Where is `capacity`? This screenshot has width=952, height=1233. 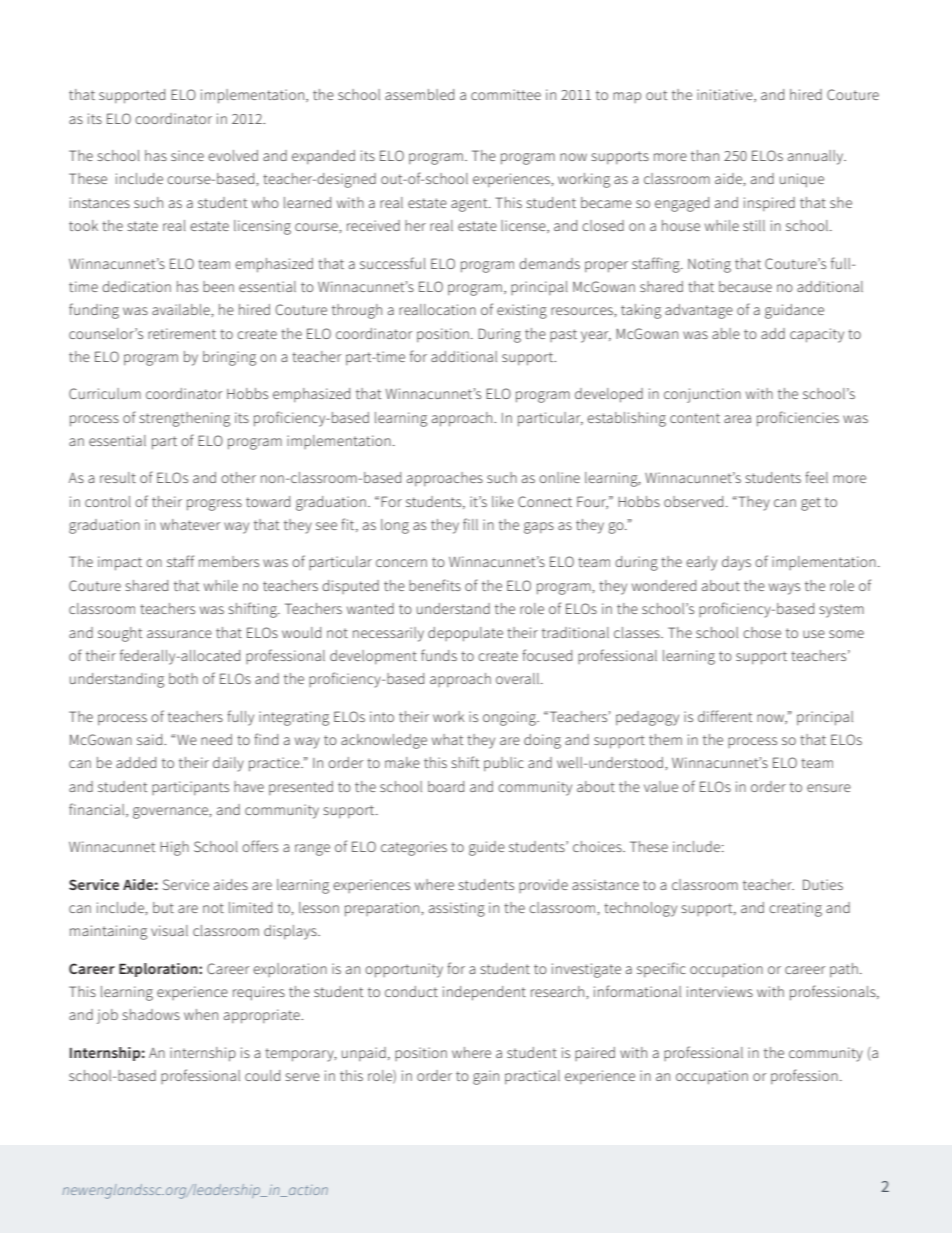
capacity is located at coordinates (817, 335).
